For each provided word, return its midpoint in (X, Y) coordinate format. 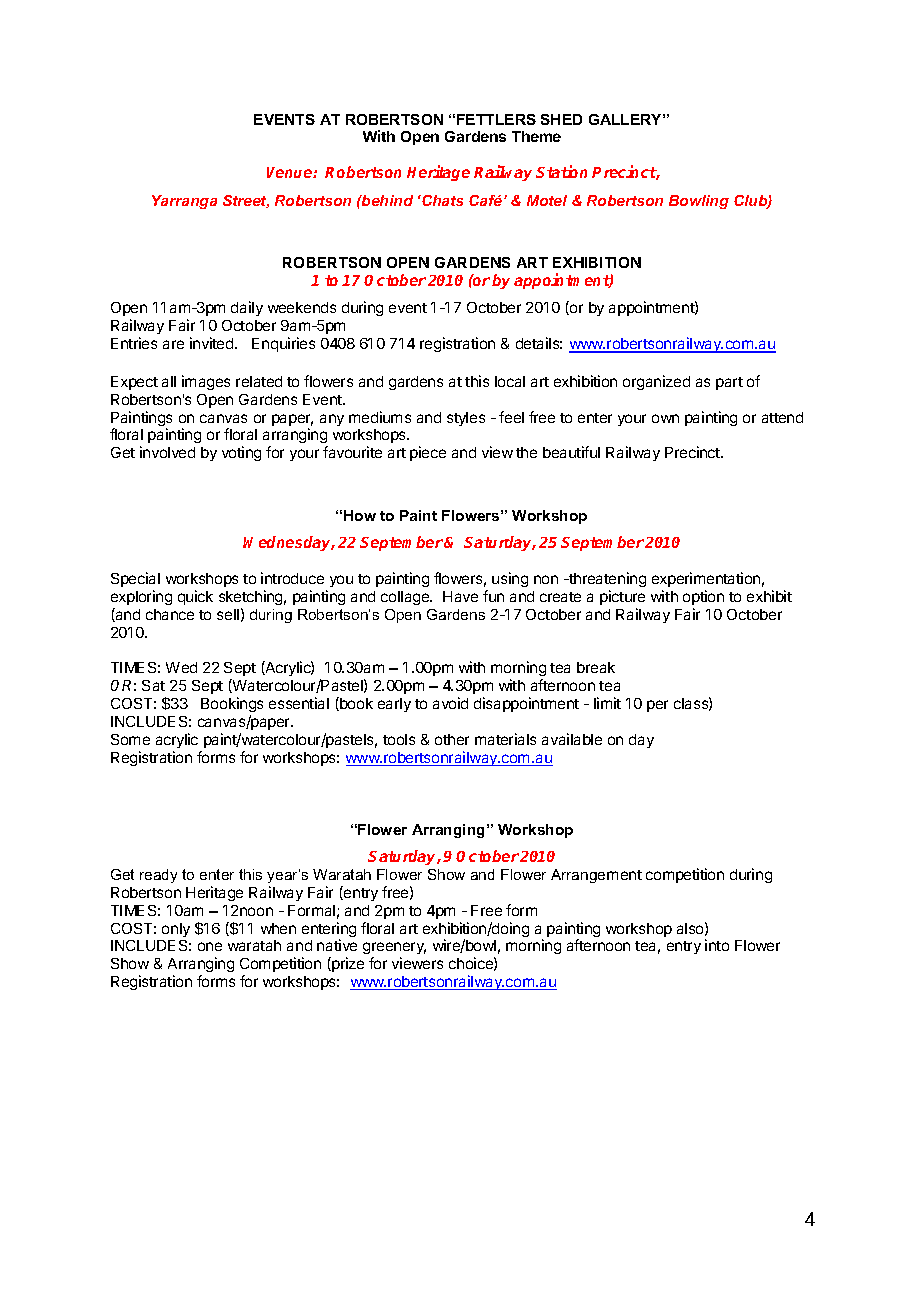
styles (466, 419)
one (210, 946)
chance (170, 614)
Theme (536, 136)
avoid (450, 703)
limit (607, 703)
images (206, 382)
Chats (441, 200)
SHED (561, 119)
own (665, 418)
